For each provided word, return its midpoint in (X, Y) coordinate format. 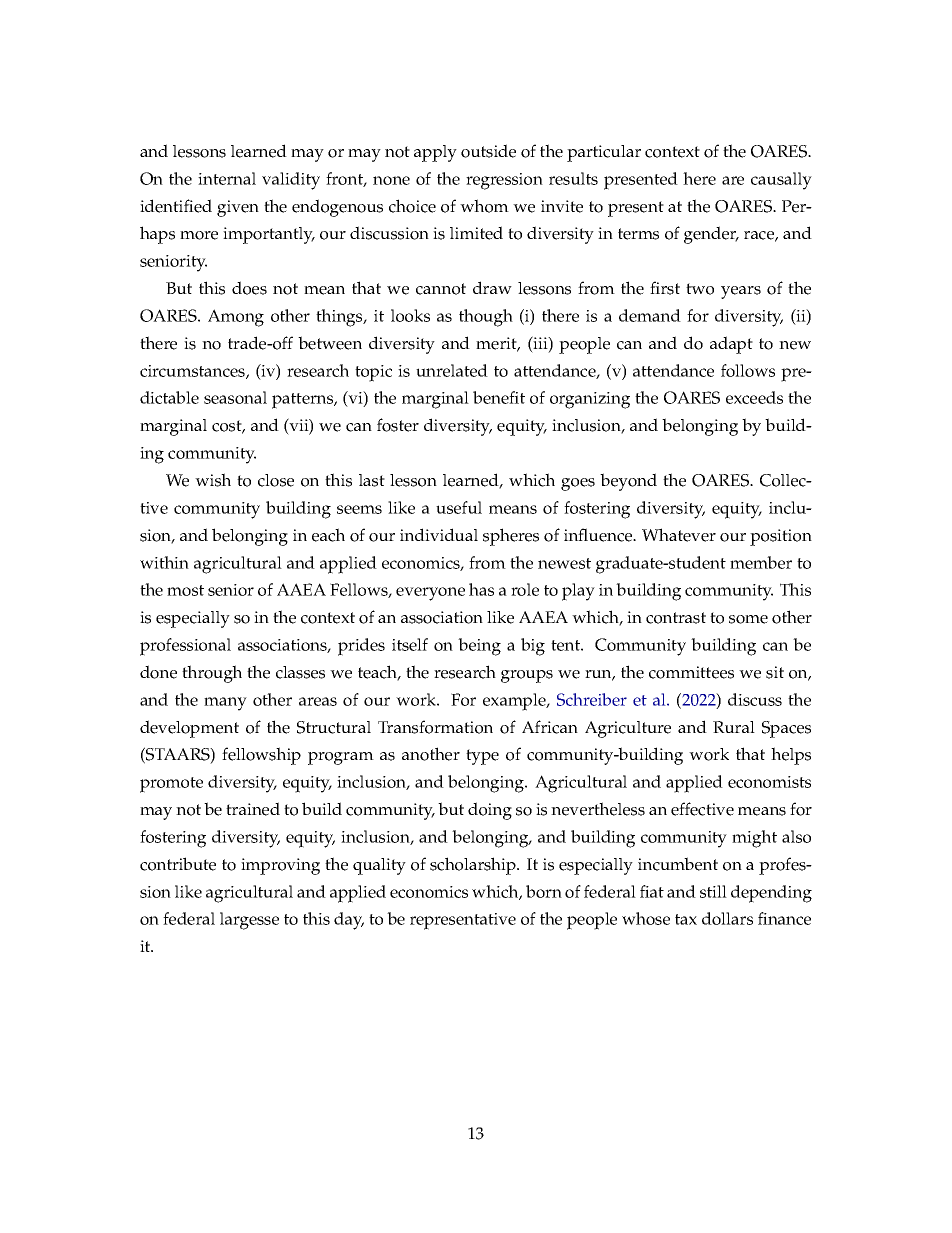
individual (439, 534)
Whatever (679, 535)
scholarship (474, 866)
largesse (249, 921)
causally (781, 181)
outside (488, 151)
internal (227, 178)
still (713, 891)
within (164, 562)
